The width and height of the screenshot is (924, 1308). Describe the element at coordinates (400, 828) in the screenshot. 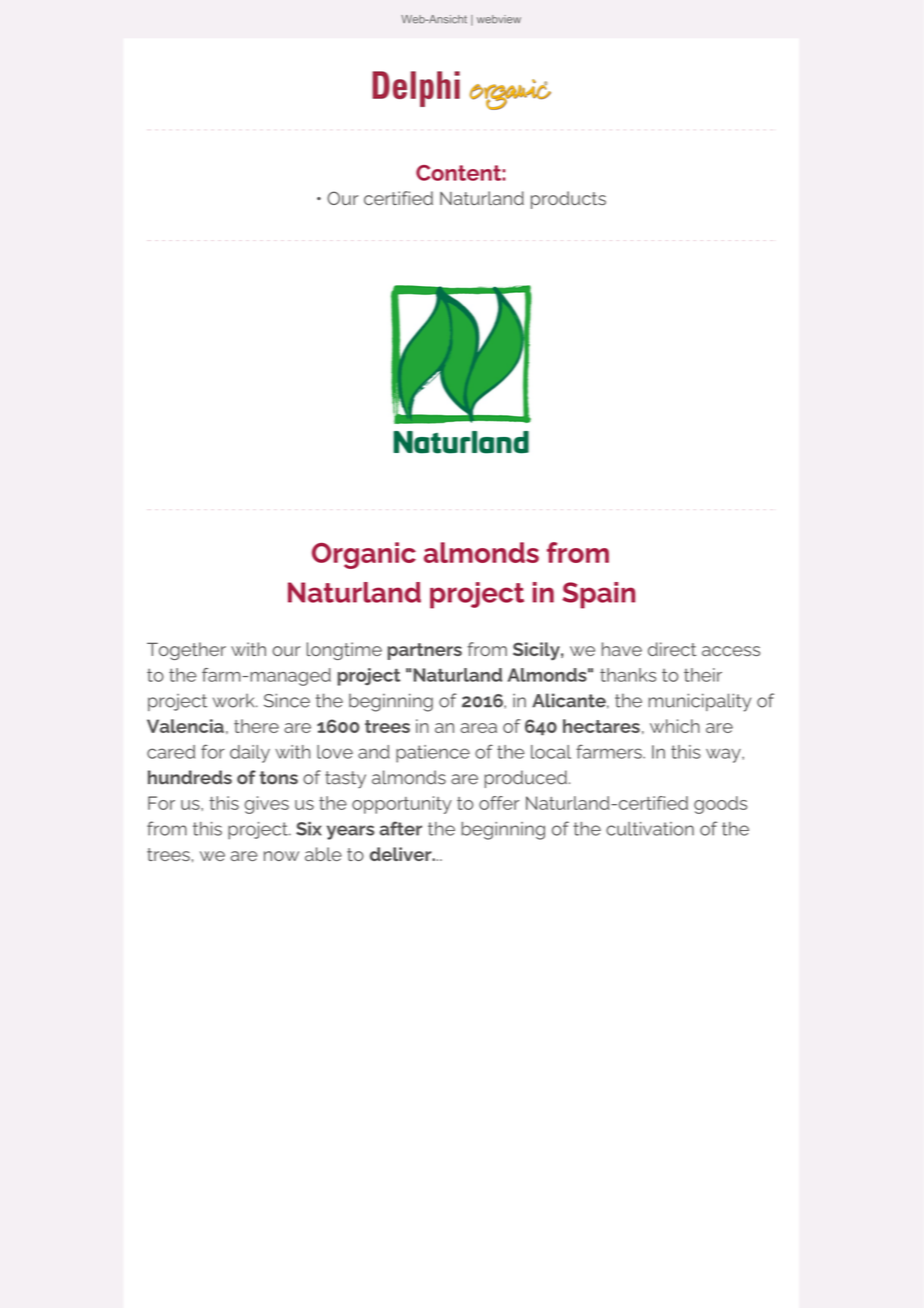

I see `after` at that location.
